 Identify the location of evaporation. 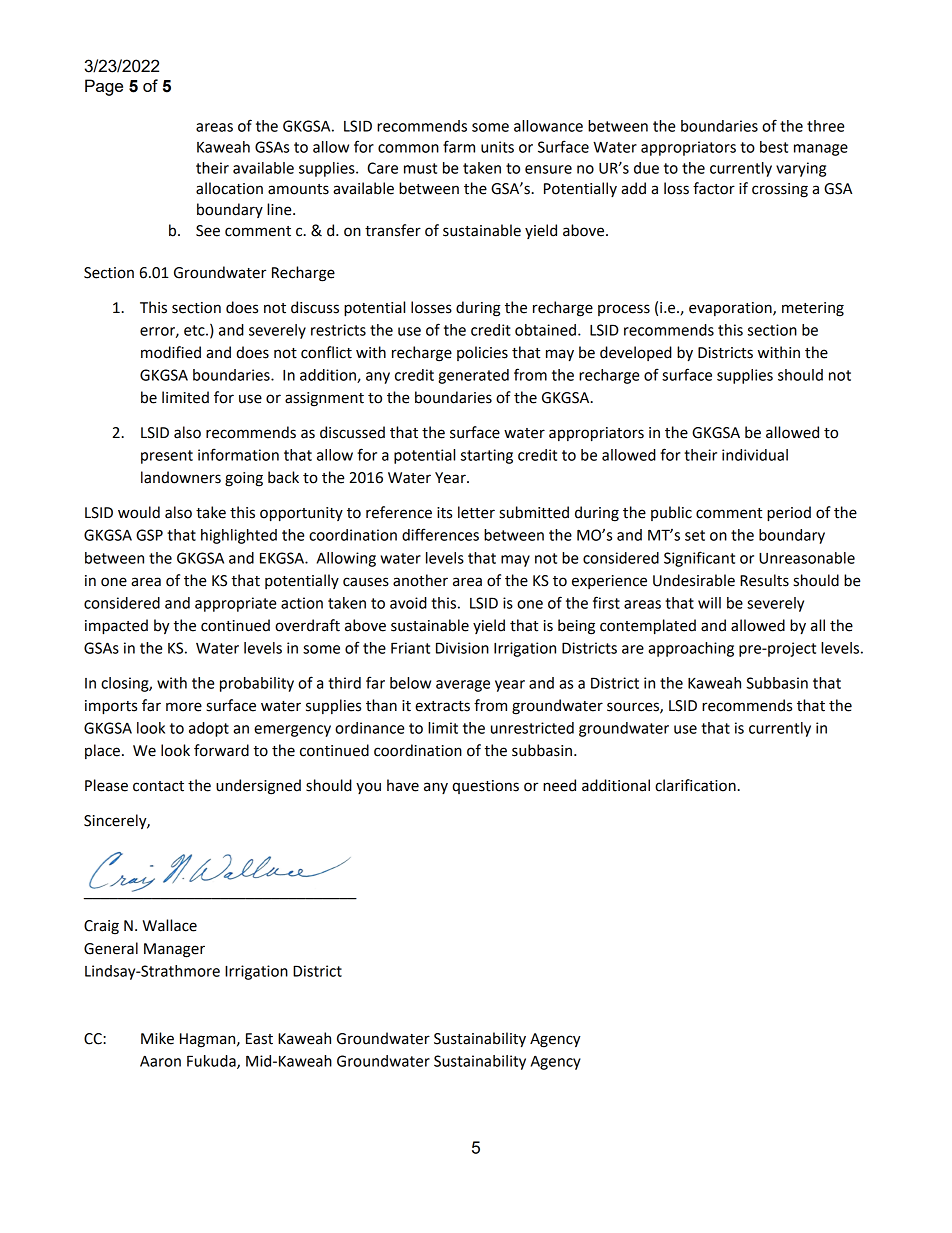
(731, 309).
